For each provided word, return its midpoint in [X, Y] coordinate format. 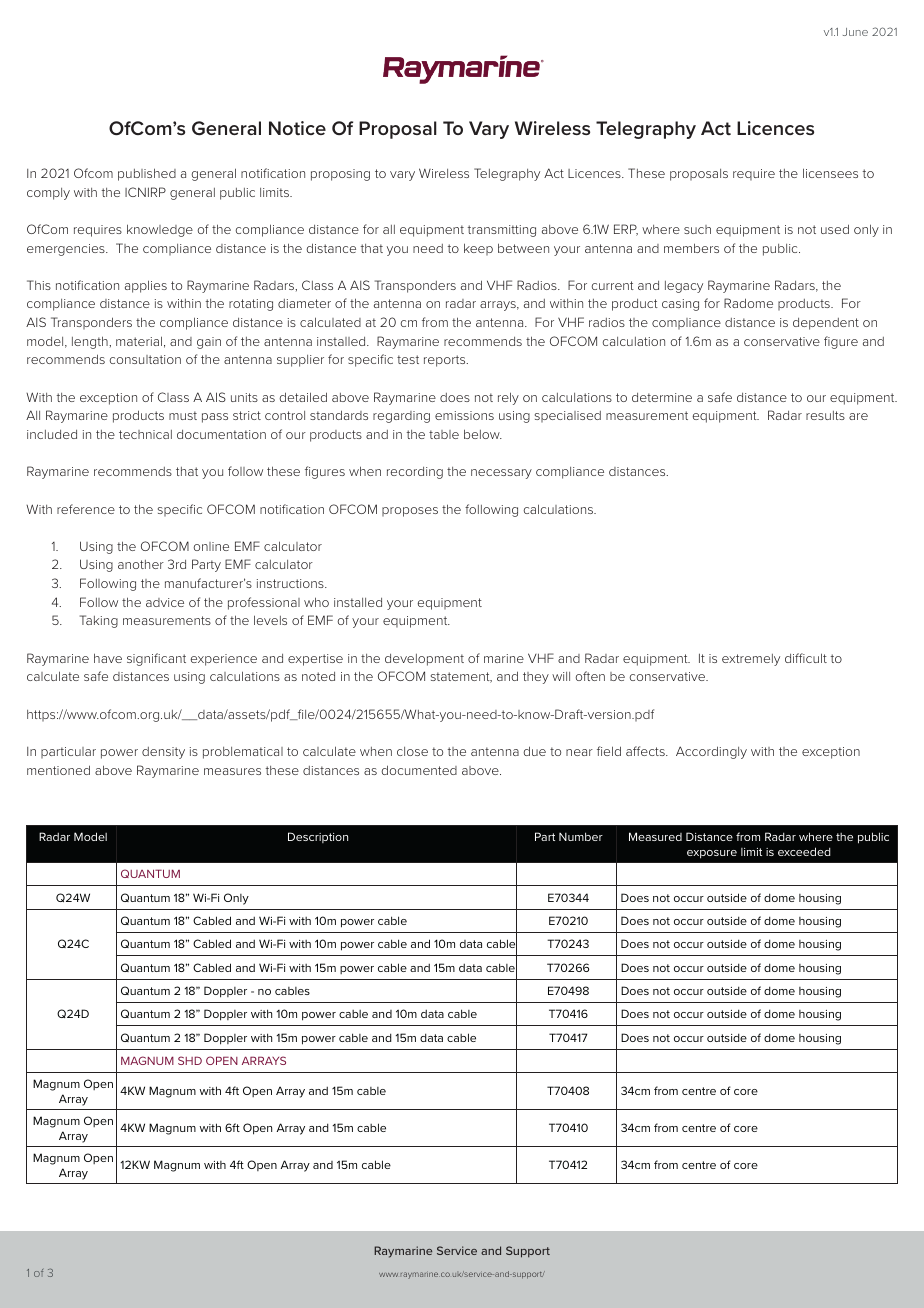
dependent [826, 324]
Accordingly [711, 752]
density [163, 753]
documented [419, 770]
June [855, 32]
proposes [410, 512]
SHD [190, 1060]
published [147, 174]
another [141, 564]
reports [446, 361]
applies [146, 286]
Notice [297, 128]
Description [318, 837]
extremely [751, 660]
